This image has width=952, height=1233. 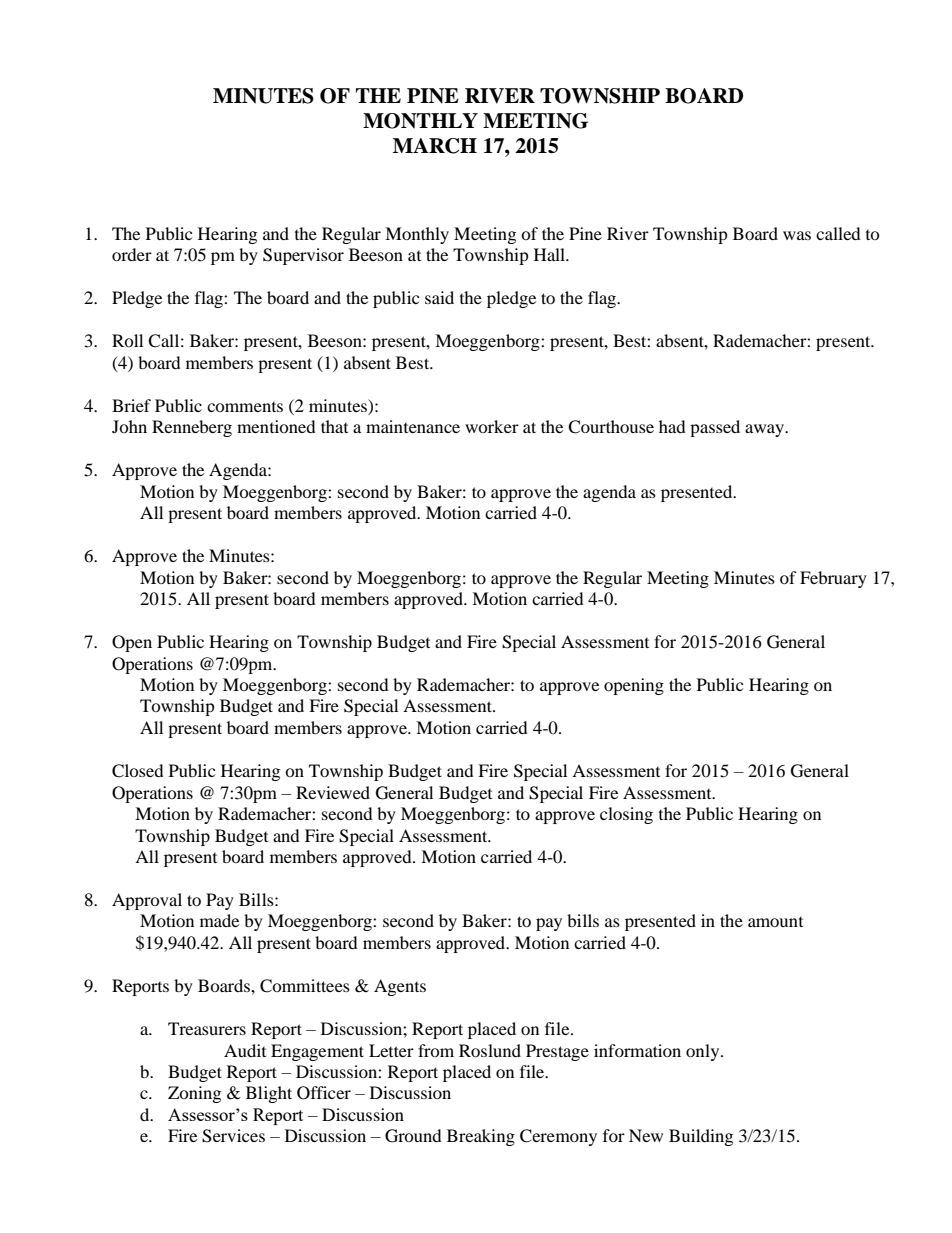 I want to click on Reviewed, so click(x=333, y=792).
